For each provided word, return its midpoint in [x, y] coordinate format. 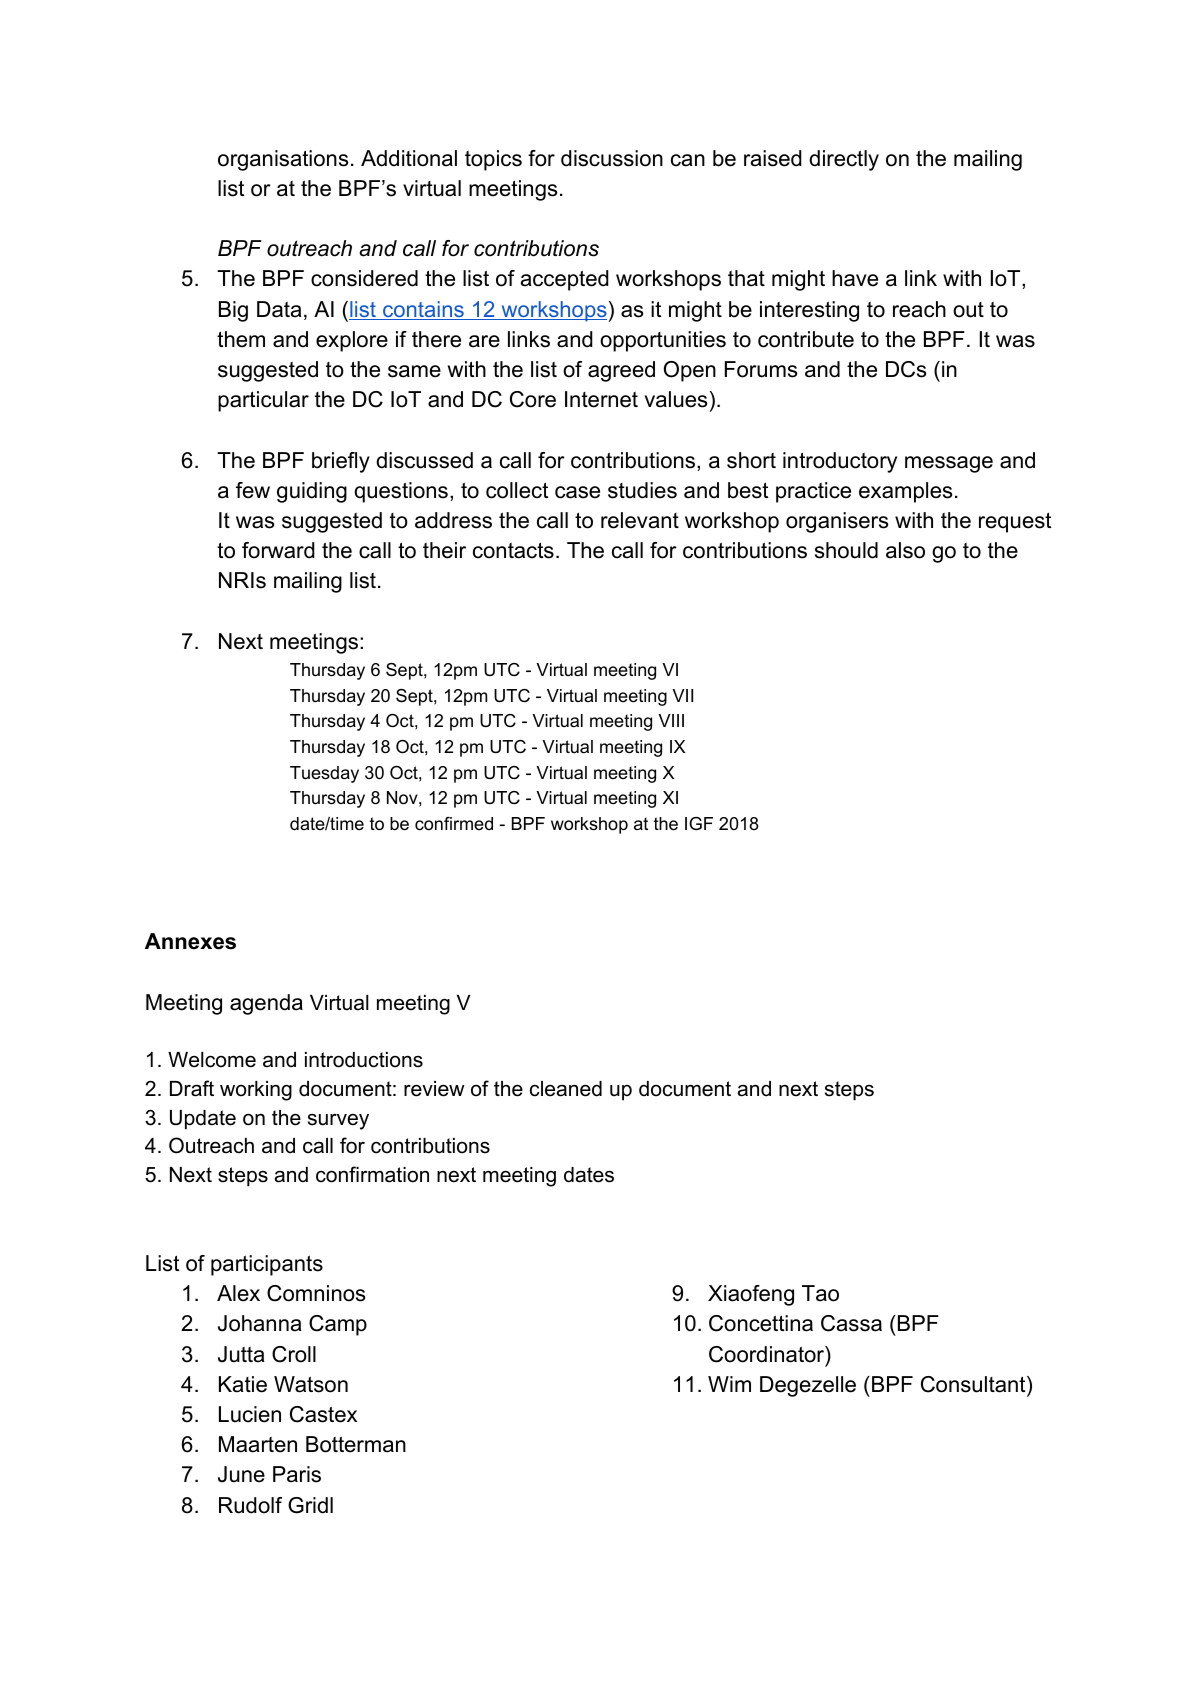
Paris [297, 1474]
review [434, 1089]
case [577, 492]
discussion [612, 158]
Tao [820, 1293]
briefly [341, 462]
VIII [671, 720]
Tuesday [324, 774]
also [905, 550]
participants [267, 1265]
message [949, 464]
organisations [283, 160]
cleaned [566, 1089]
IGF [699, 824]
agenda [266, 1004]
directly [844, 160]
